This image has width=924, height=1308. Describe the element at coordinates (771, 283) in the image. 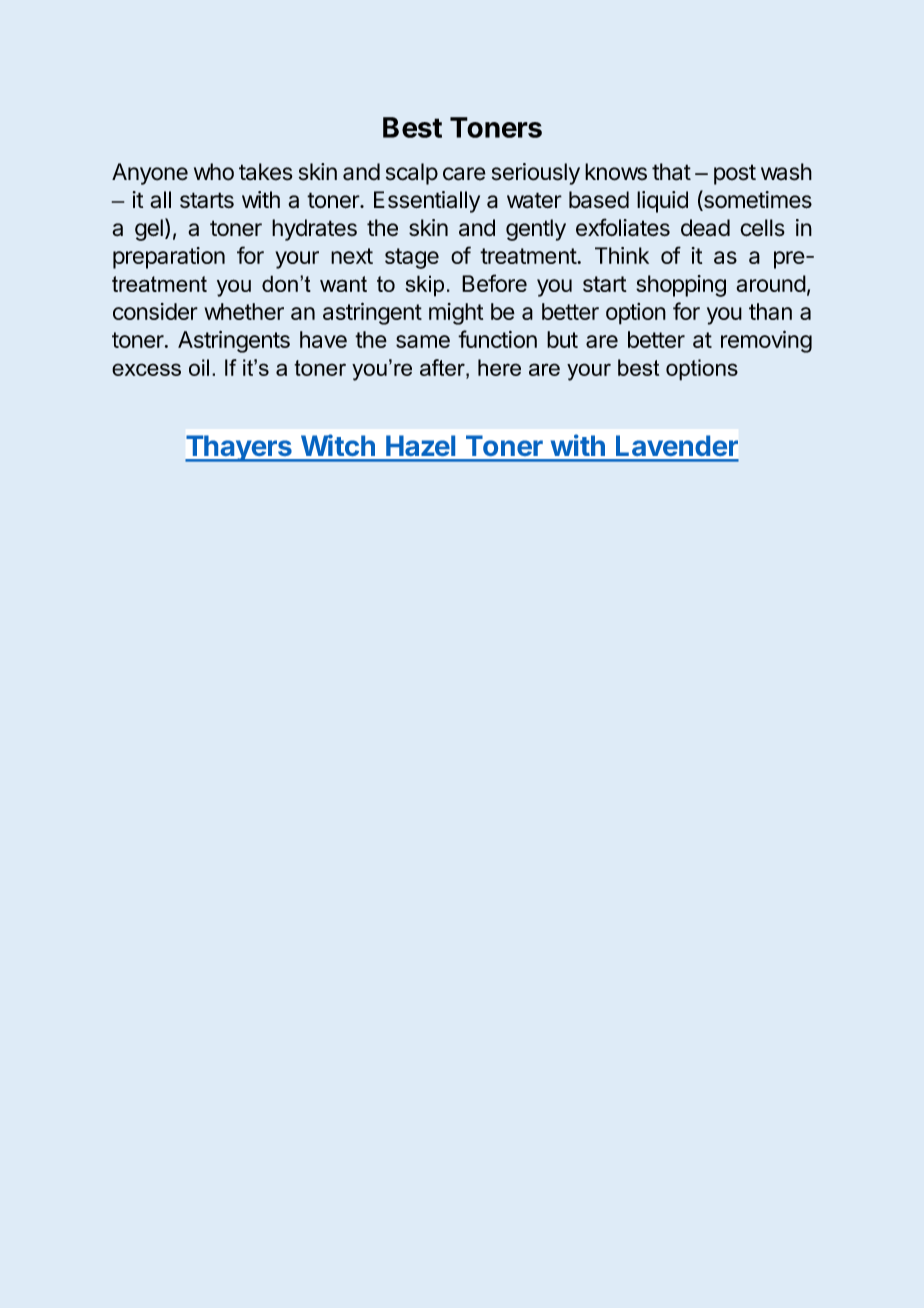

I see `around` at that location.
